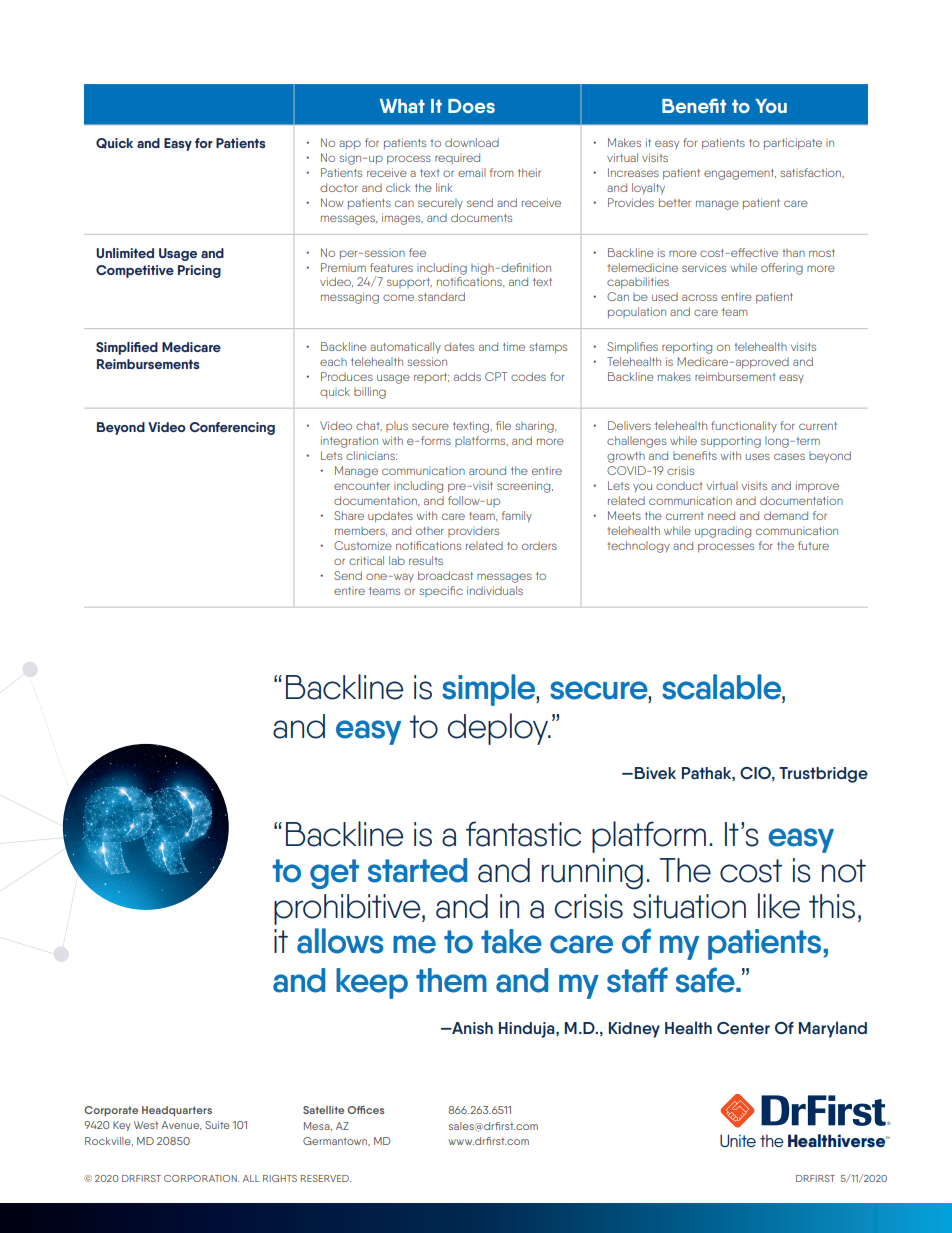  Describe the element at coordinates (339, 187) in the screenshot. I see `doctor` at that location.
